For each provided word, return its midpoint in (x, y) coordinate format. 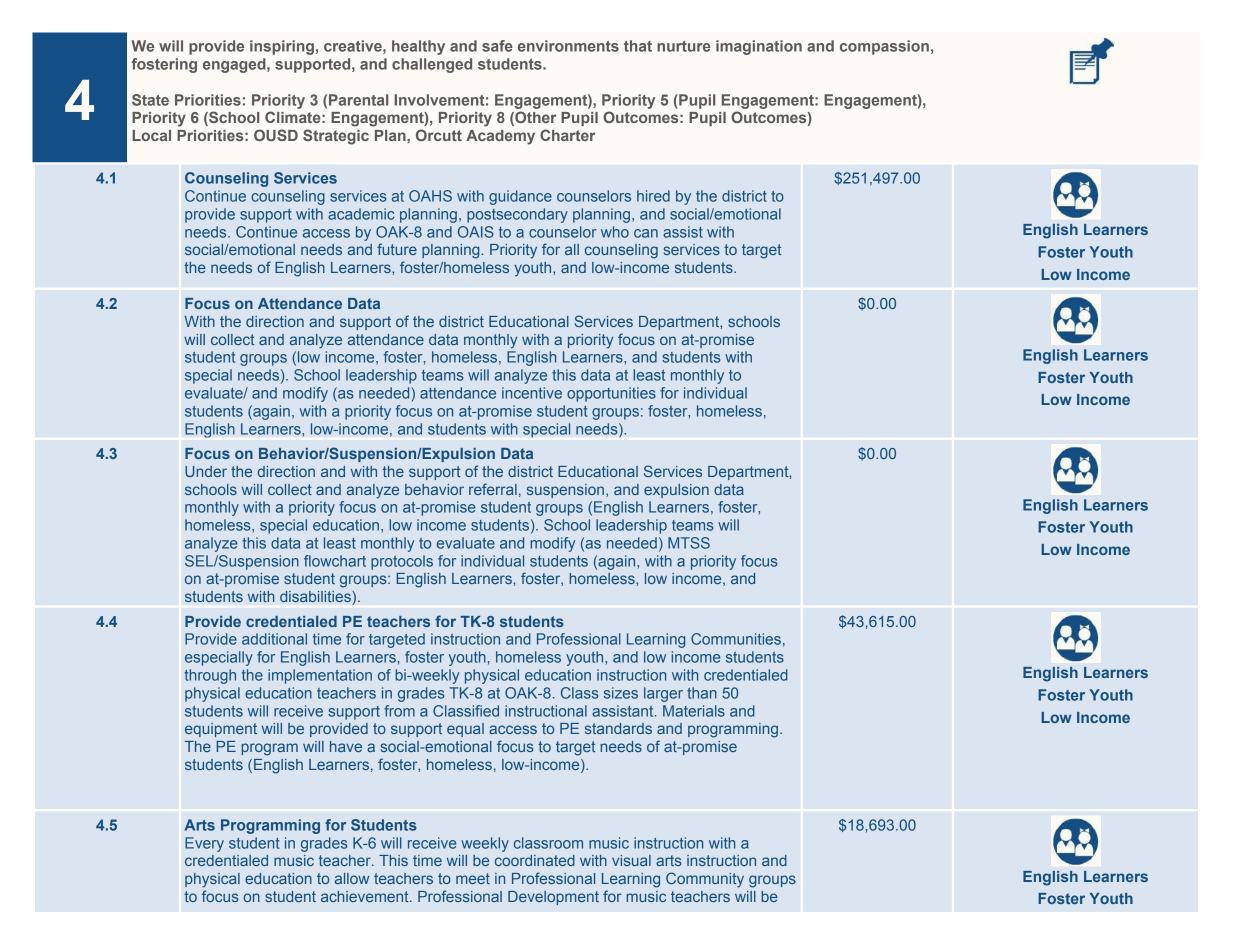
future (397, 249)
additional (274, 639)
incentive (532, 393)
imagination (759, 47)
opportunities (611, 394)
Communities (736, 639)
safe (497, 46)
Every (204, 844)
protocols (402, 562)
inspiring (282, 47)
